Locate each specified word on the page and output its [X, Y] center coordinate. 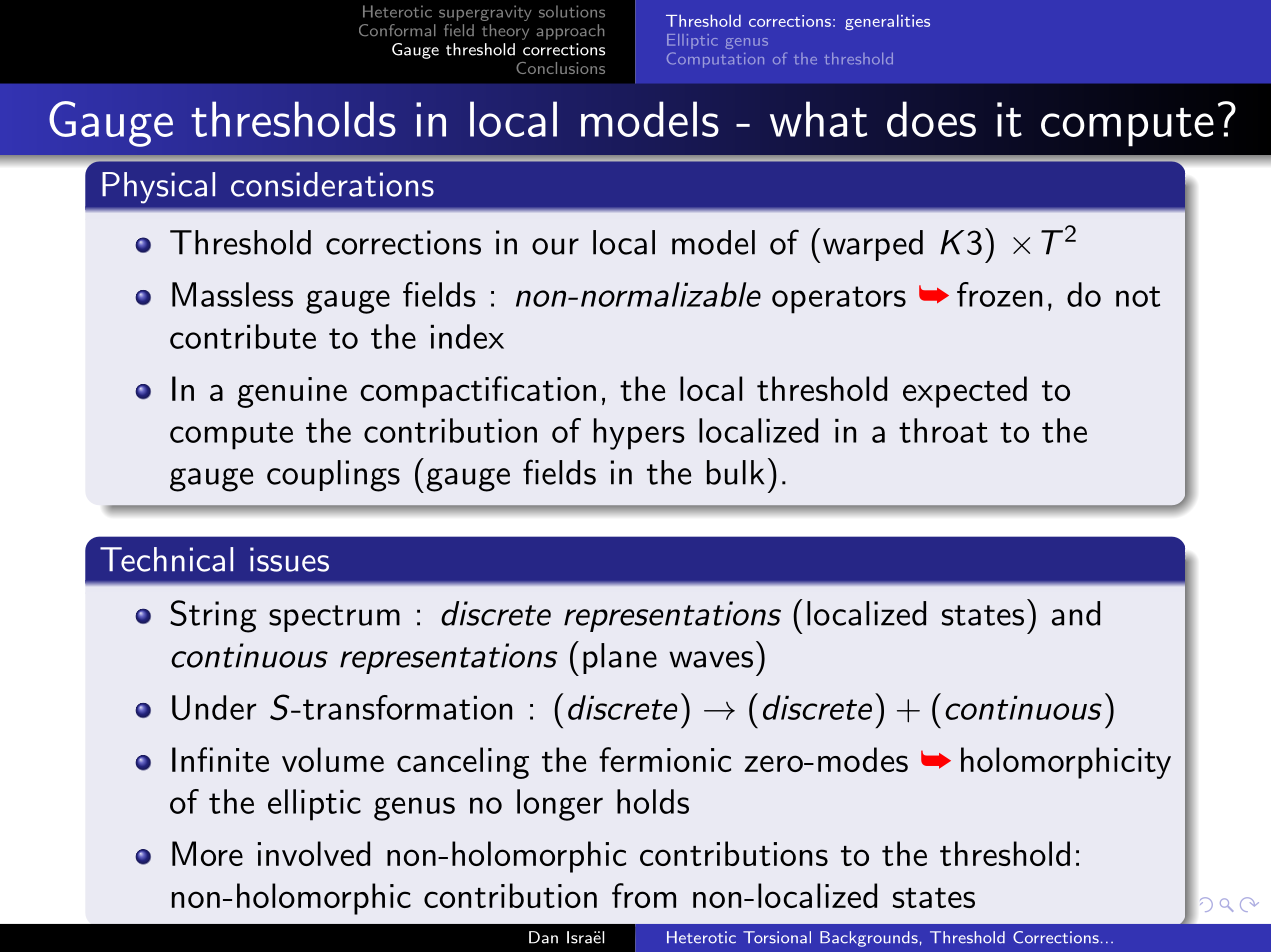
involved [314, 853]
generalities [887, 22]
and [1076, 613]
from [644, 895]
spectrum [334, 618]
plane [620, 658]
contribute [243, 336]
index [467, 336]
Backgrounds [869, 939]
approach [570, 32]
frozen [999, 294]
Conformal [397, 30]
